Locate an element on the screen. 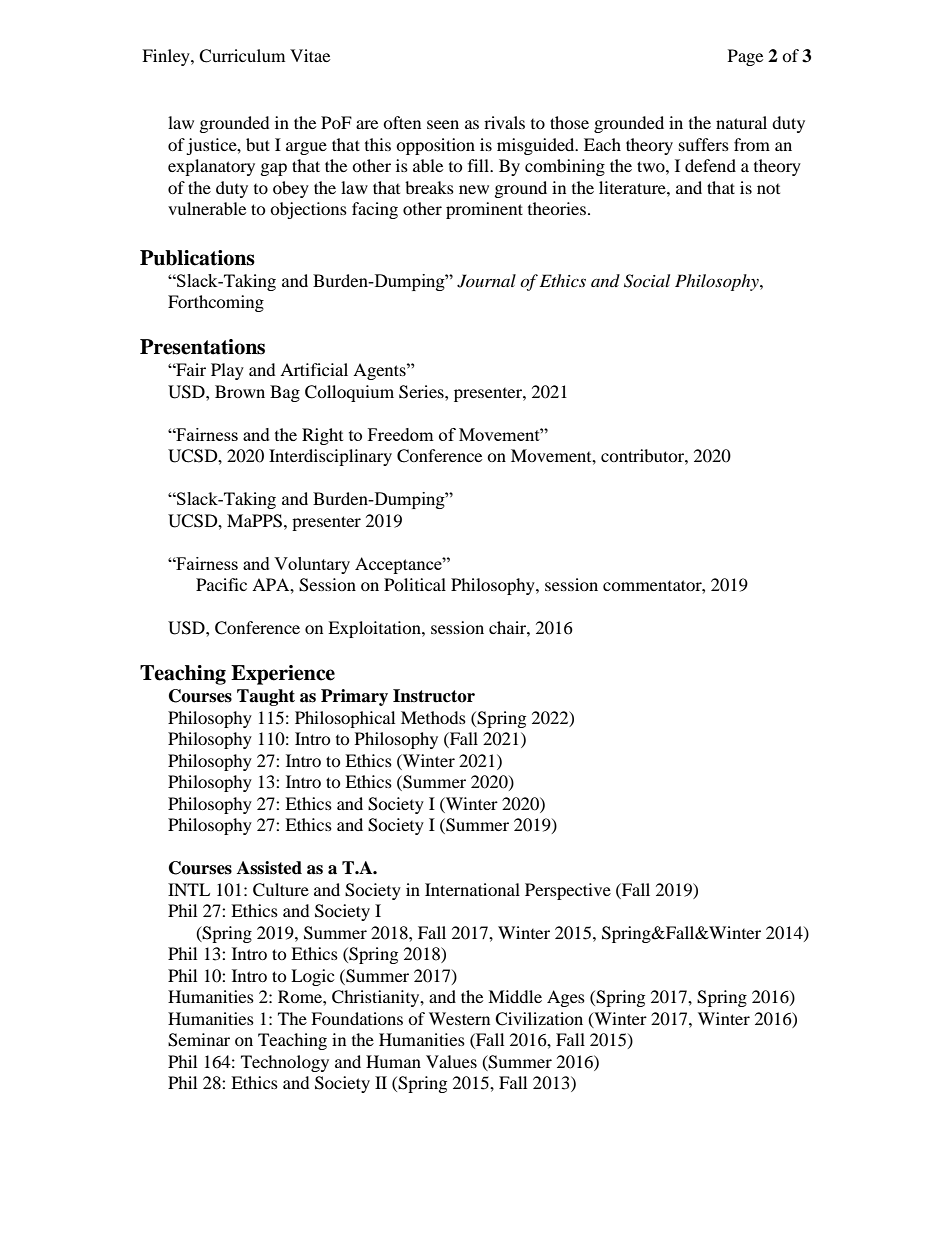 Image resolution: width=952 pixels, height=1233 pixels. seen is located at coordinates (443, 124).
